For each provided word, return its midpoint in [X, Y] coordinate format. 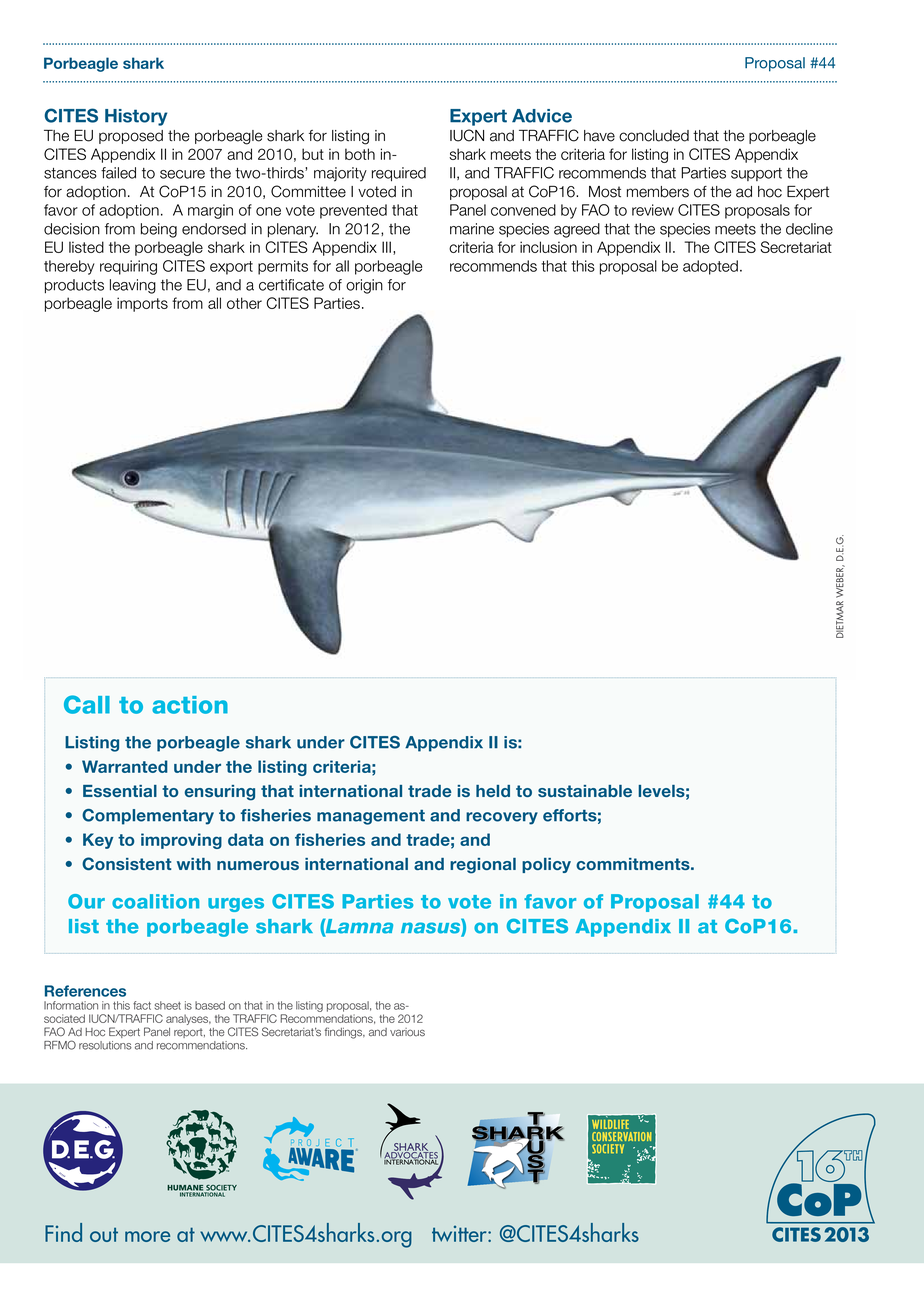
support [756, 174]
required [399, 174]
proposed [131, 137]
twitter [460, 1234]
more [147, 1236]
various [407, 1032]
